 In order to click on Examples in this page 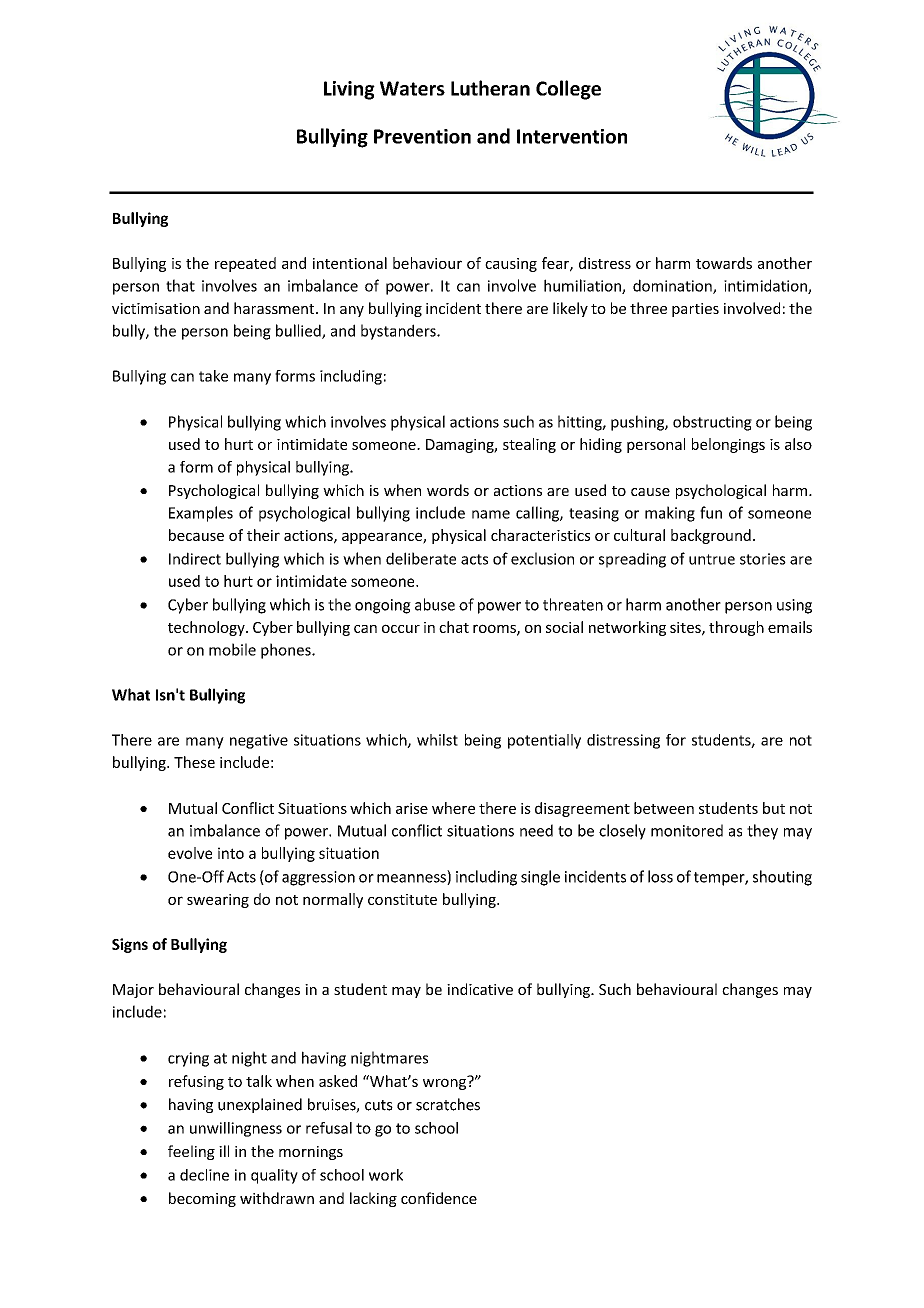, I will do `click(201, 514)`.
